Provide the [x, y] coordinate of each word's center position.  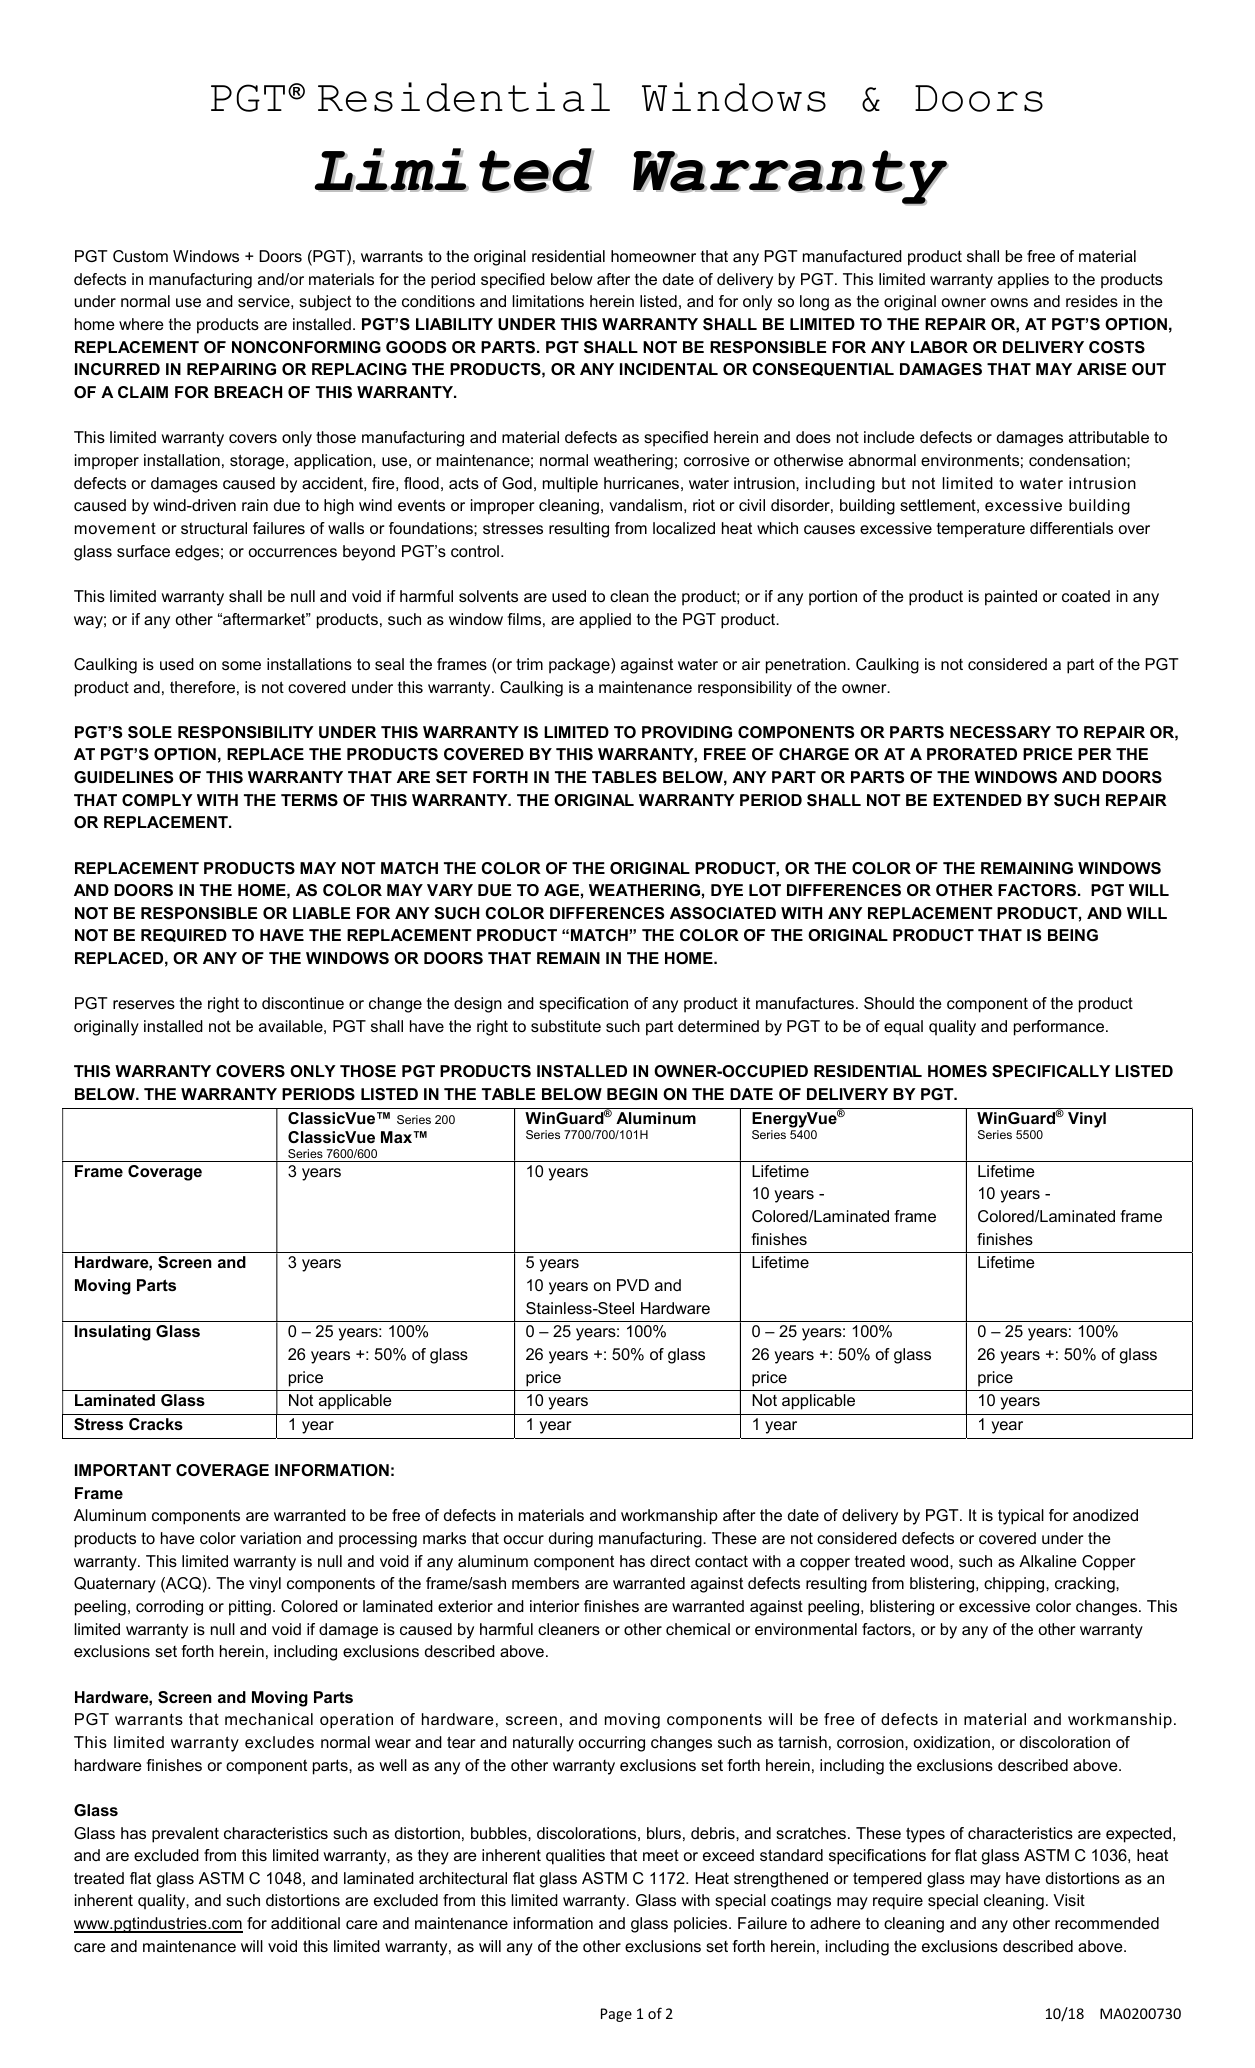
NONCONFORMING [306, 347]
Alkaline [1048, 1561]
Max [398, 1137]
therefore [202, 687]
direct [670, 1561]
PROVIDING [687, 732]
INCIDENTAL [669, 369]
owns [1009, 302]
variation [270, 1538]
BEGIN [632, 1094]
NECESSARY [1000, 732]
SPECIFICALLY [1051, 1071]
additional [305, 1923]
